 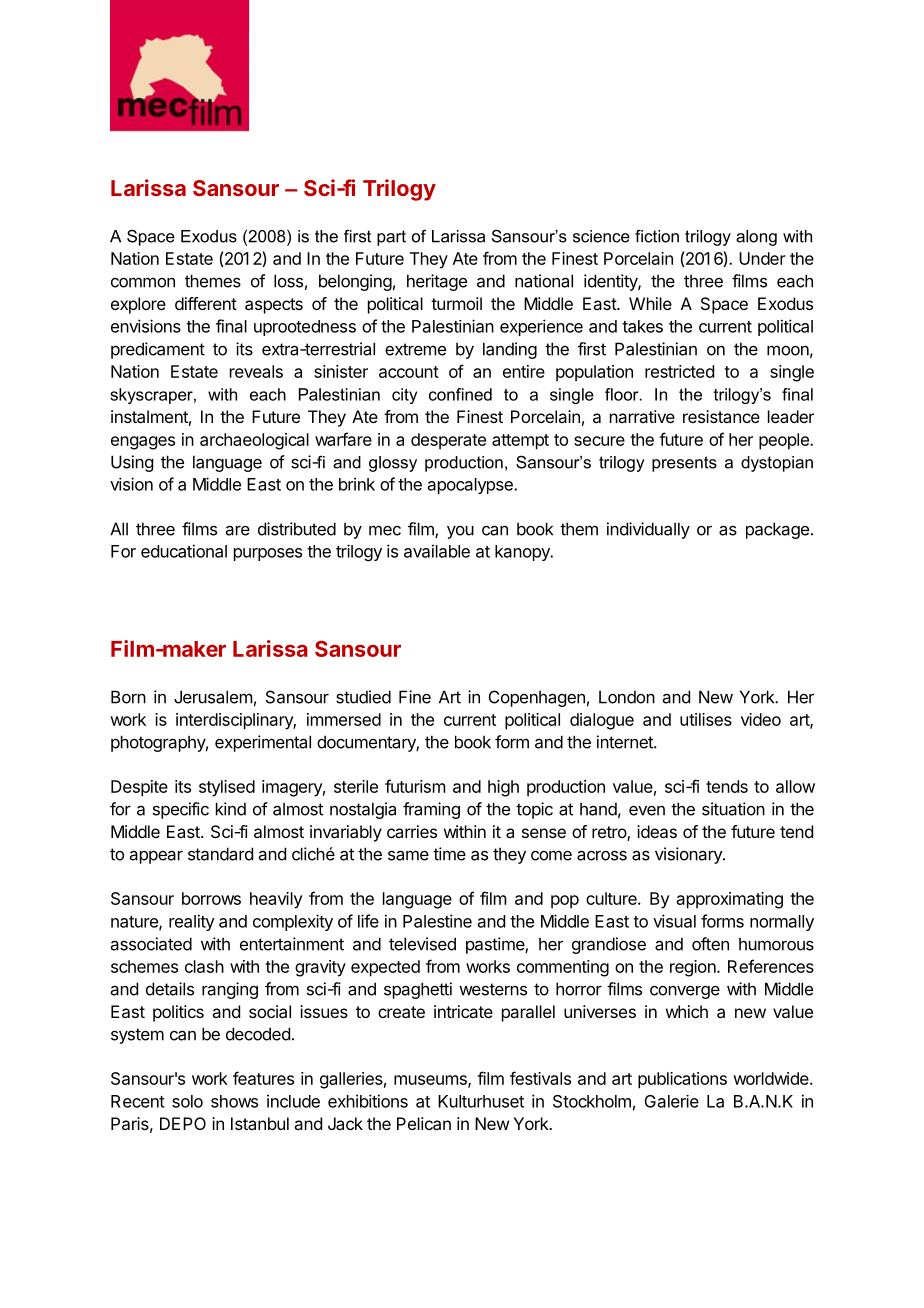 I want to click on educational, so click(x=184, y=551).
